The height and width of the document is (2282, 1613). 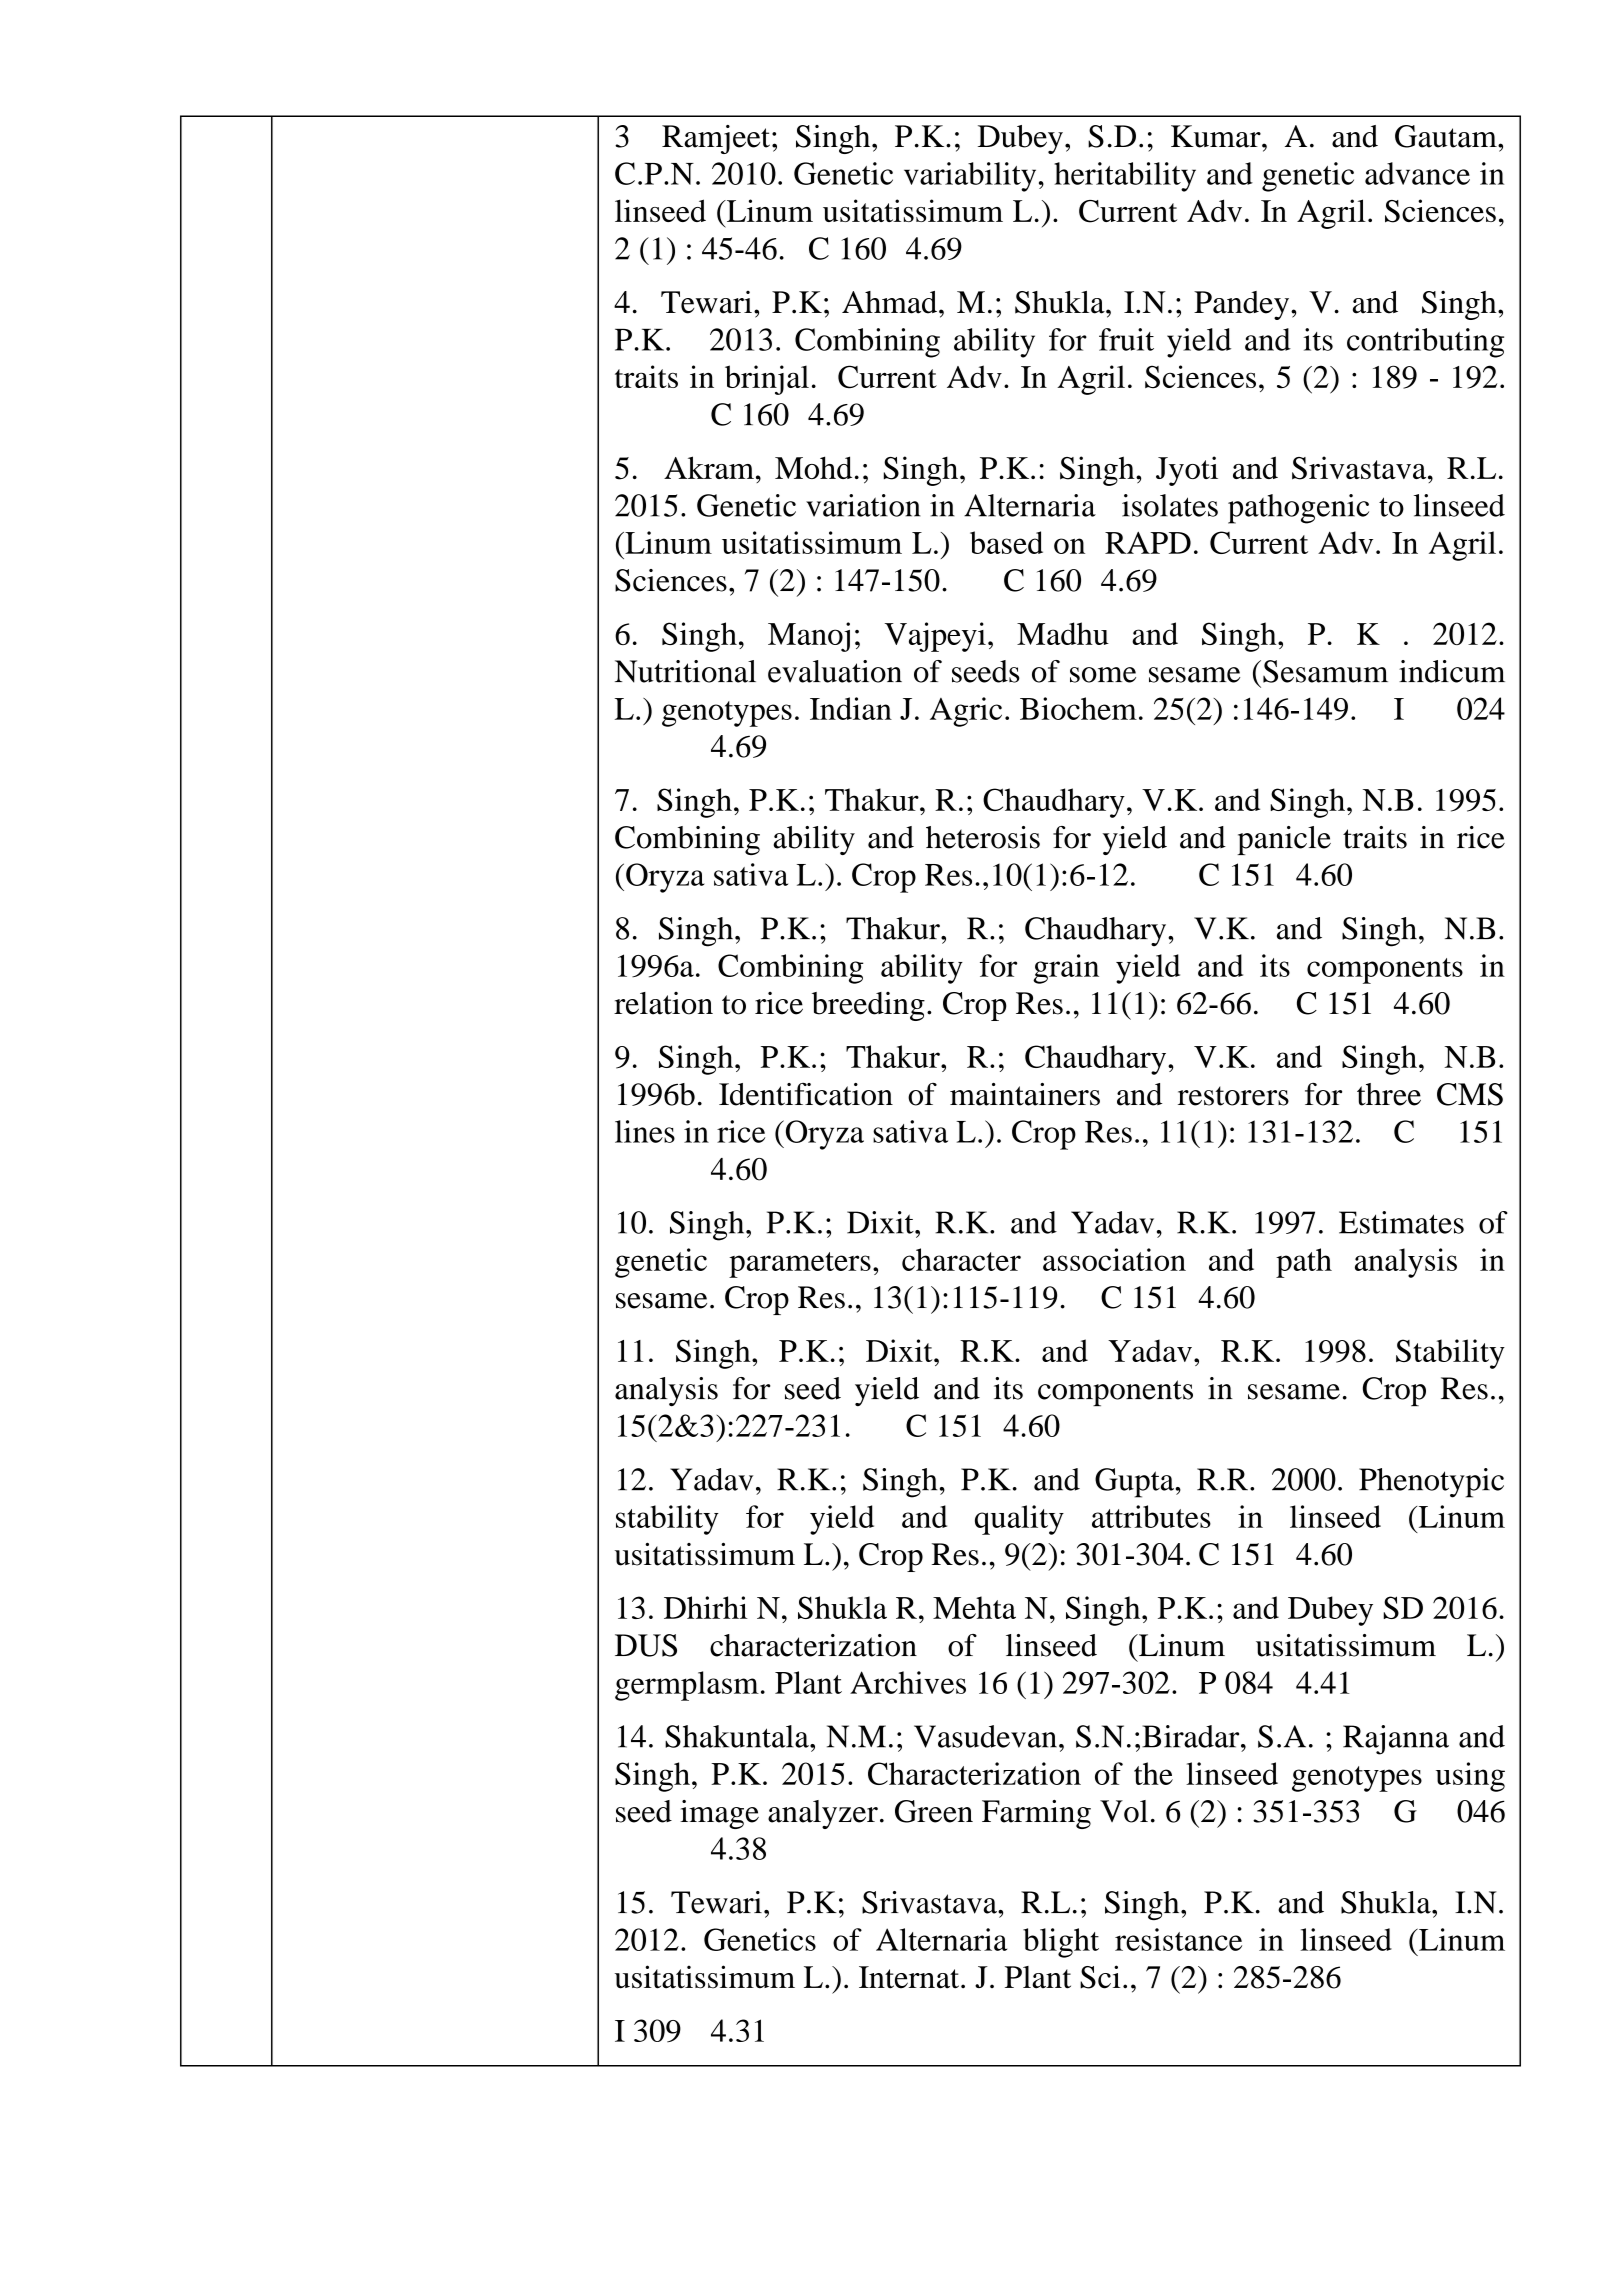 I want to click on Ahmad, so click(x=891, y=302).
